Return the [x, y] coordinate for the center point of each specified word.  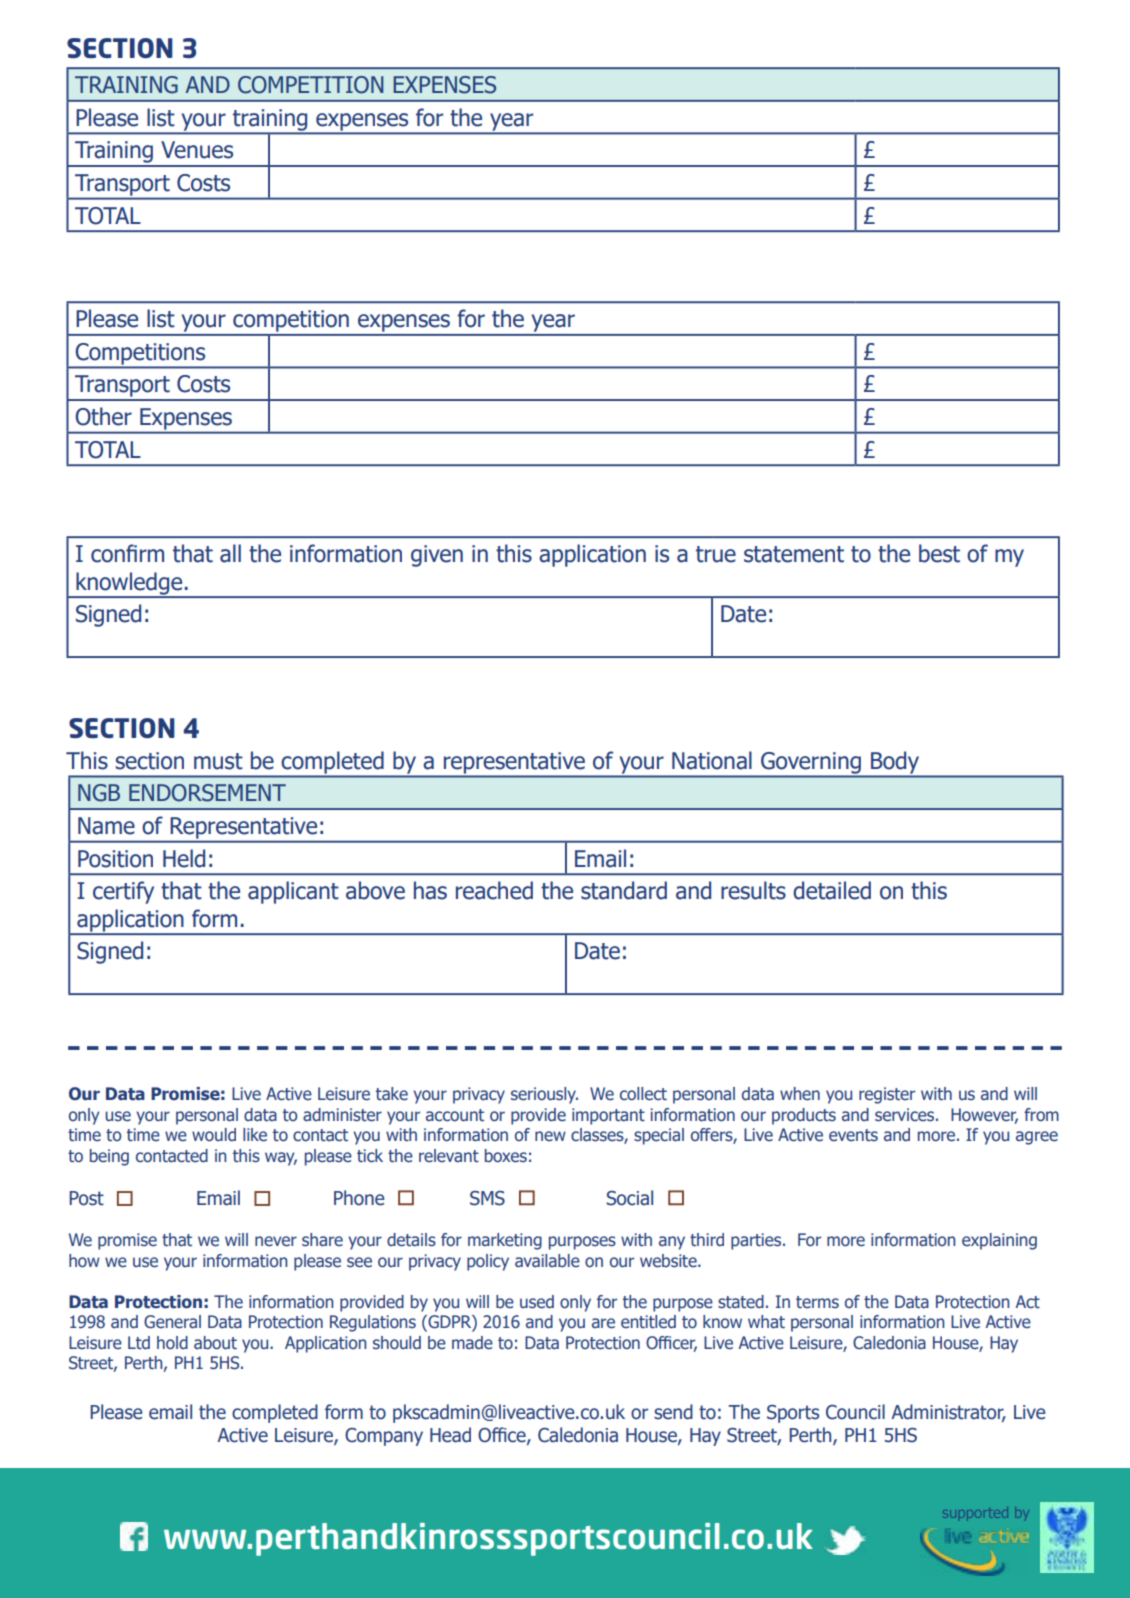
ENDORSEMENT [207, 793]
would [214, 1135]
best [939, 553]
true [716, 554]
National [712, 760]
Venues [197, 150]
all [230, 553]
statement [794, 554]
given [437, 556]
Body [895, 763]
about [215, 1343]
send [673, 1412]
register [887, 1095]
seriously [544, 1095]
